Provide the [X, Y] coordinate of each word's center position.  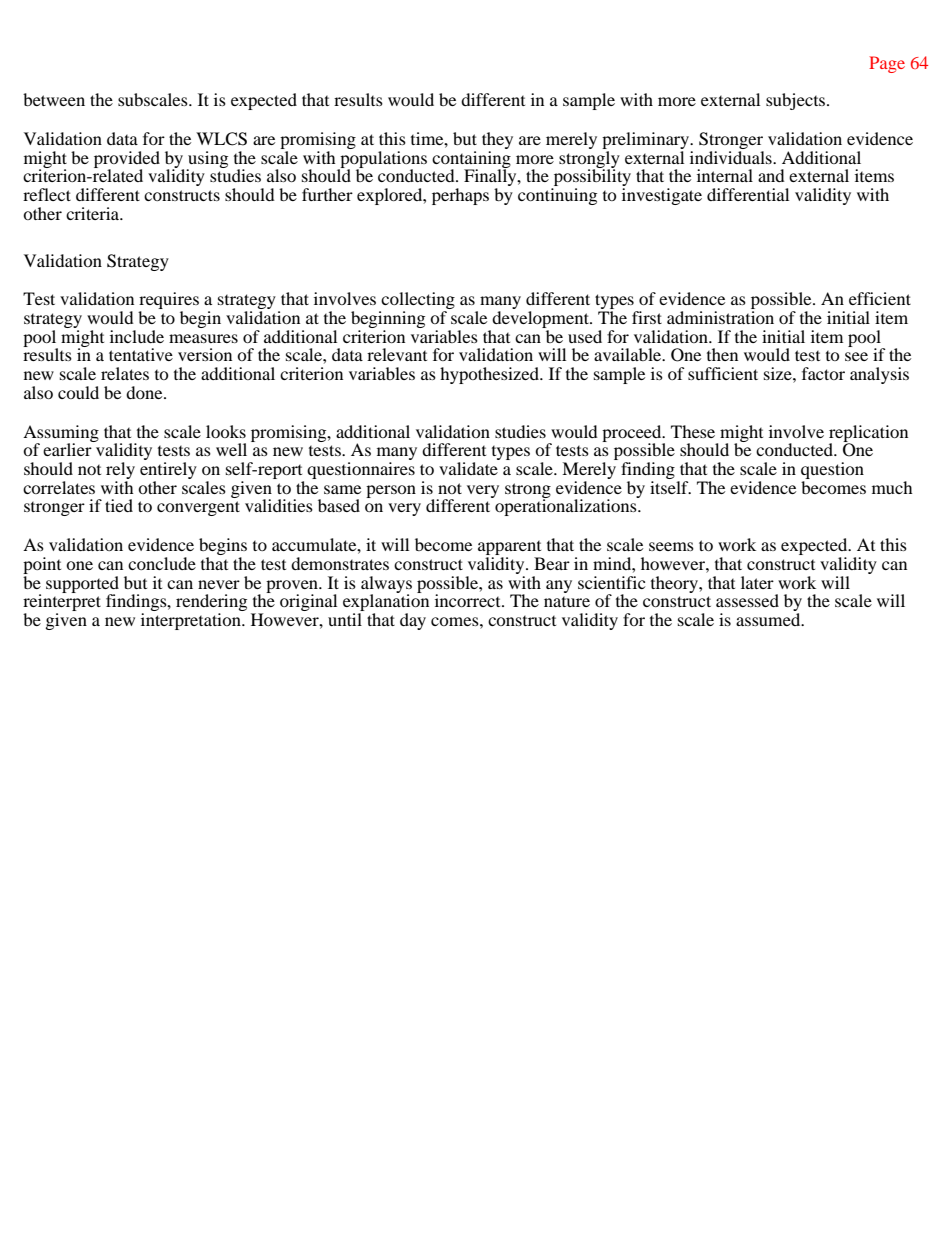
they [497, 142]
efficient [880, 298]
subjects [797, 101]
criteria [94, 213]
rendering [211, 604]
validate [468, 468]
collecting [417, 302]
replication [868, 434]
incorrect [469, 600]
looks [226, 431]
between [54, 99]
